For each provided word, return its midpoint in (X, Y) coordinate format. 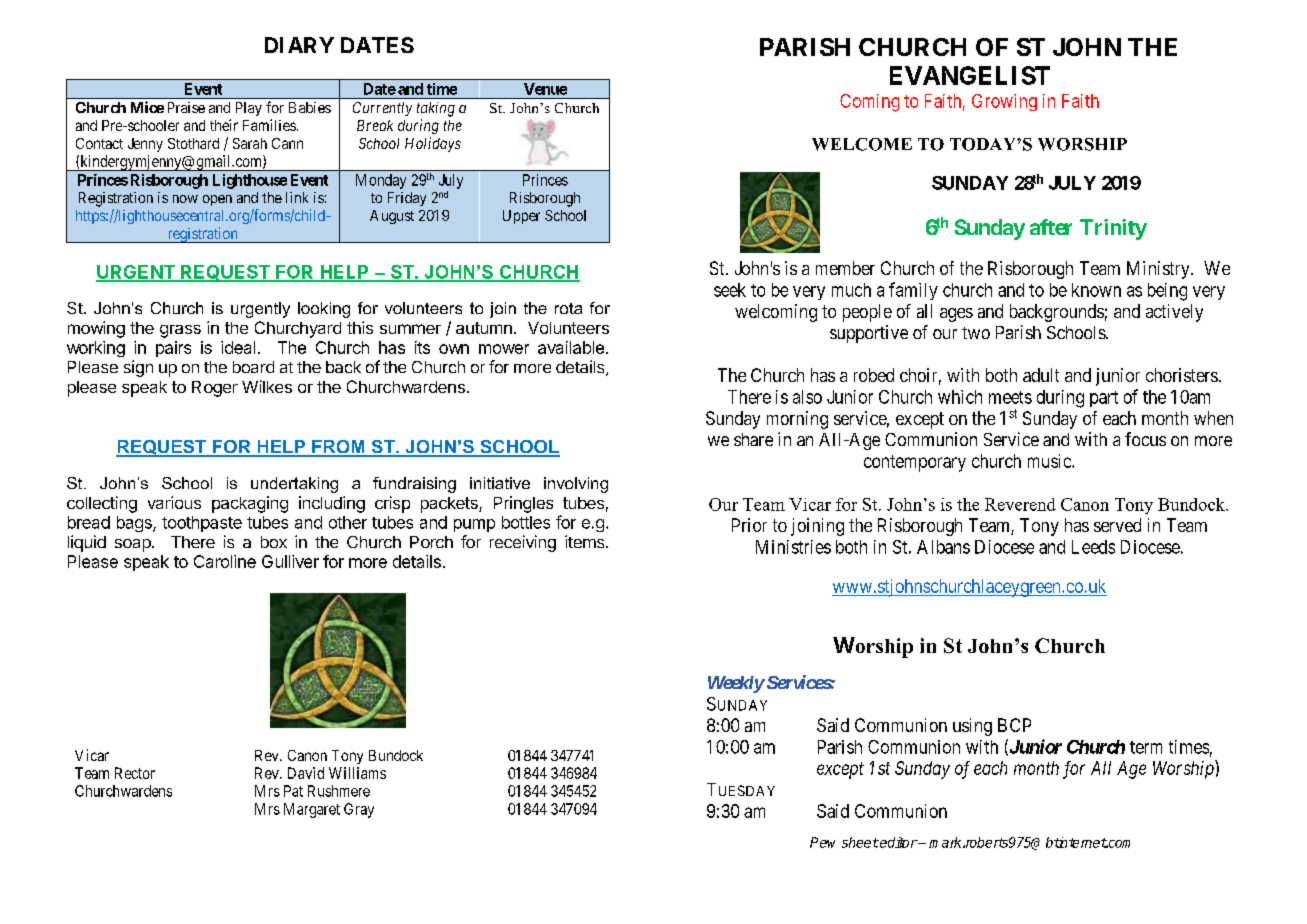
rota (568, 308)
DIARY (299, 45)
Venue (545, 89)
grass (180, 331)
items (586, 541)
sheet (860, 842)
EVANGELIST (970, 75)
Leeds (1093, 547)
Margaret (312, 810)
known (1096, 290)
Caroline (225, 561)
